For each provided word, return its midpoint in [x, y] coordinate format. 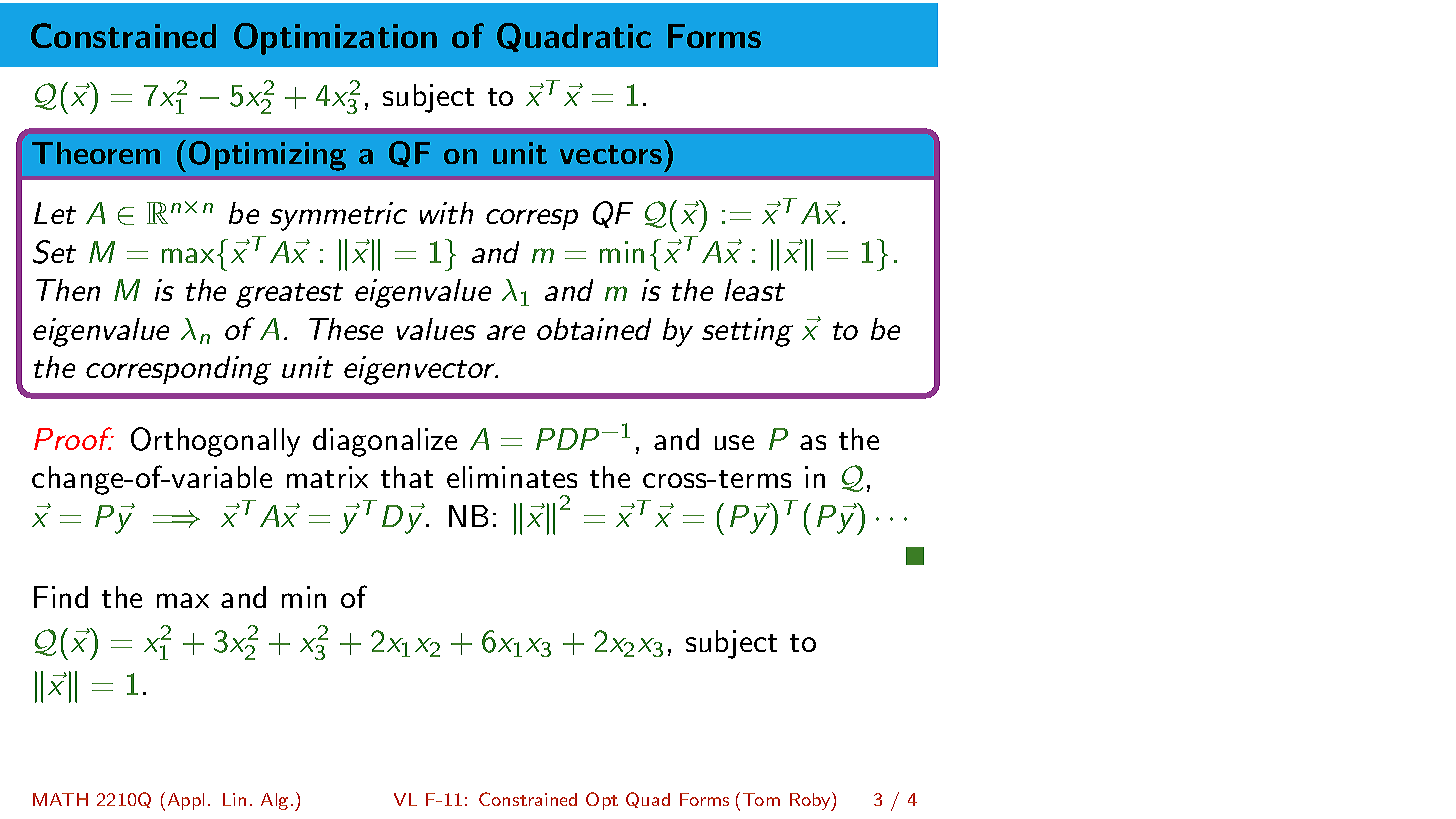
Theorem [96, 153]
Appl [186, 801]
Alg [274, 801]
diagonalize [385, 442]
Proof [74, 438]
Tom [761, 799]
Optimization [335, 39]
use [734, 442]
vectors [611, 154]
